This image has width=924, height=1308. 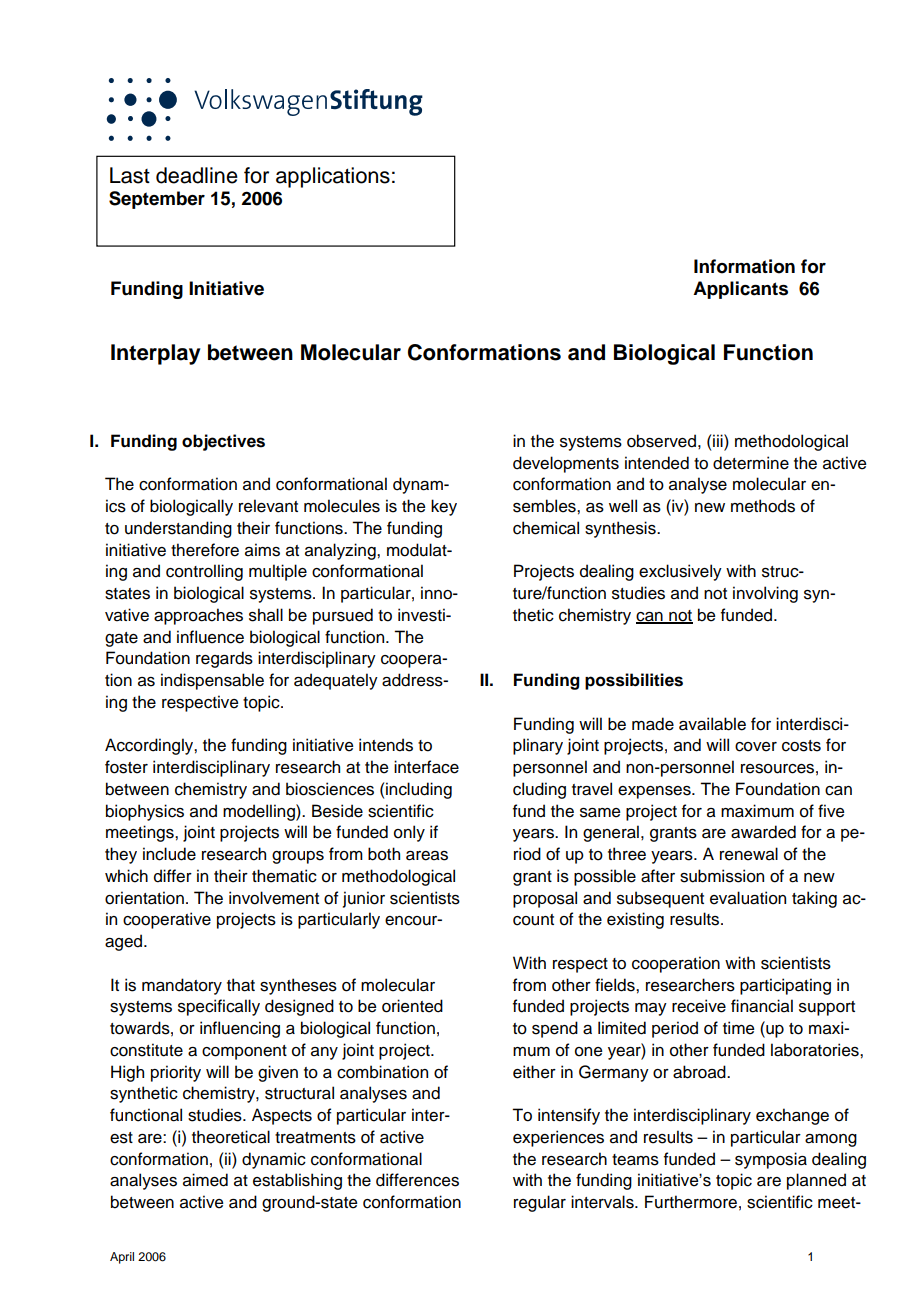 I want to click on cover, so click(x=756, y=747).
